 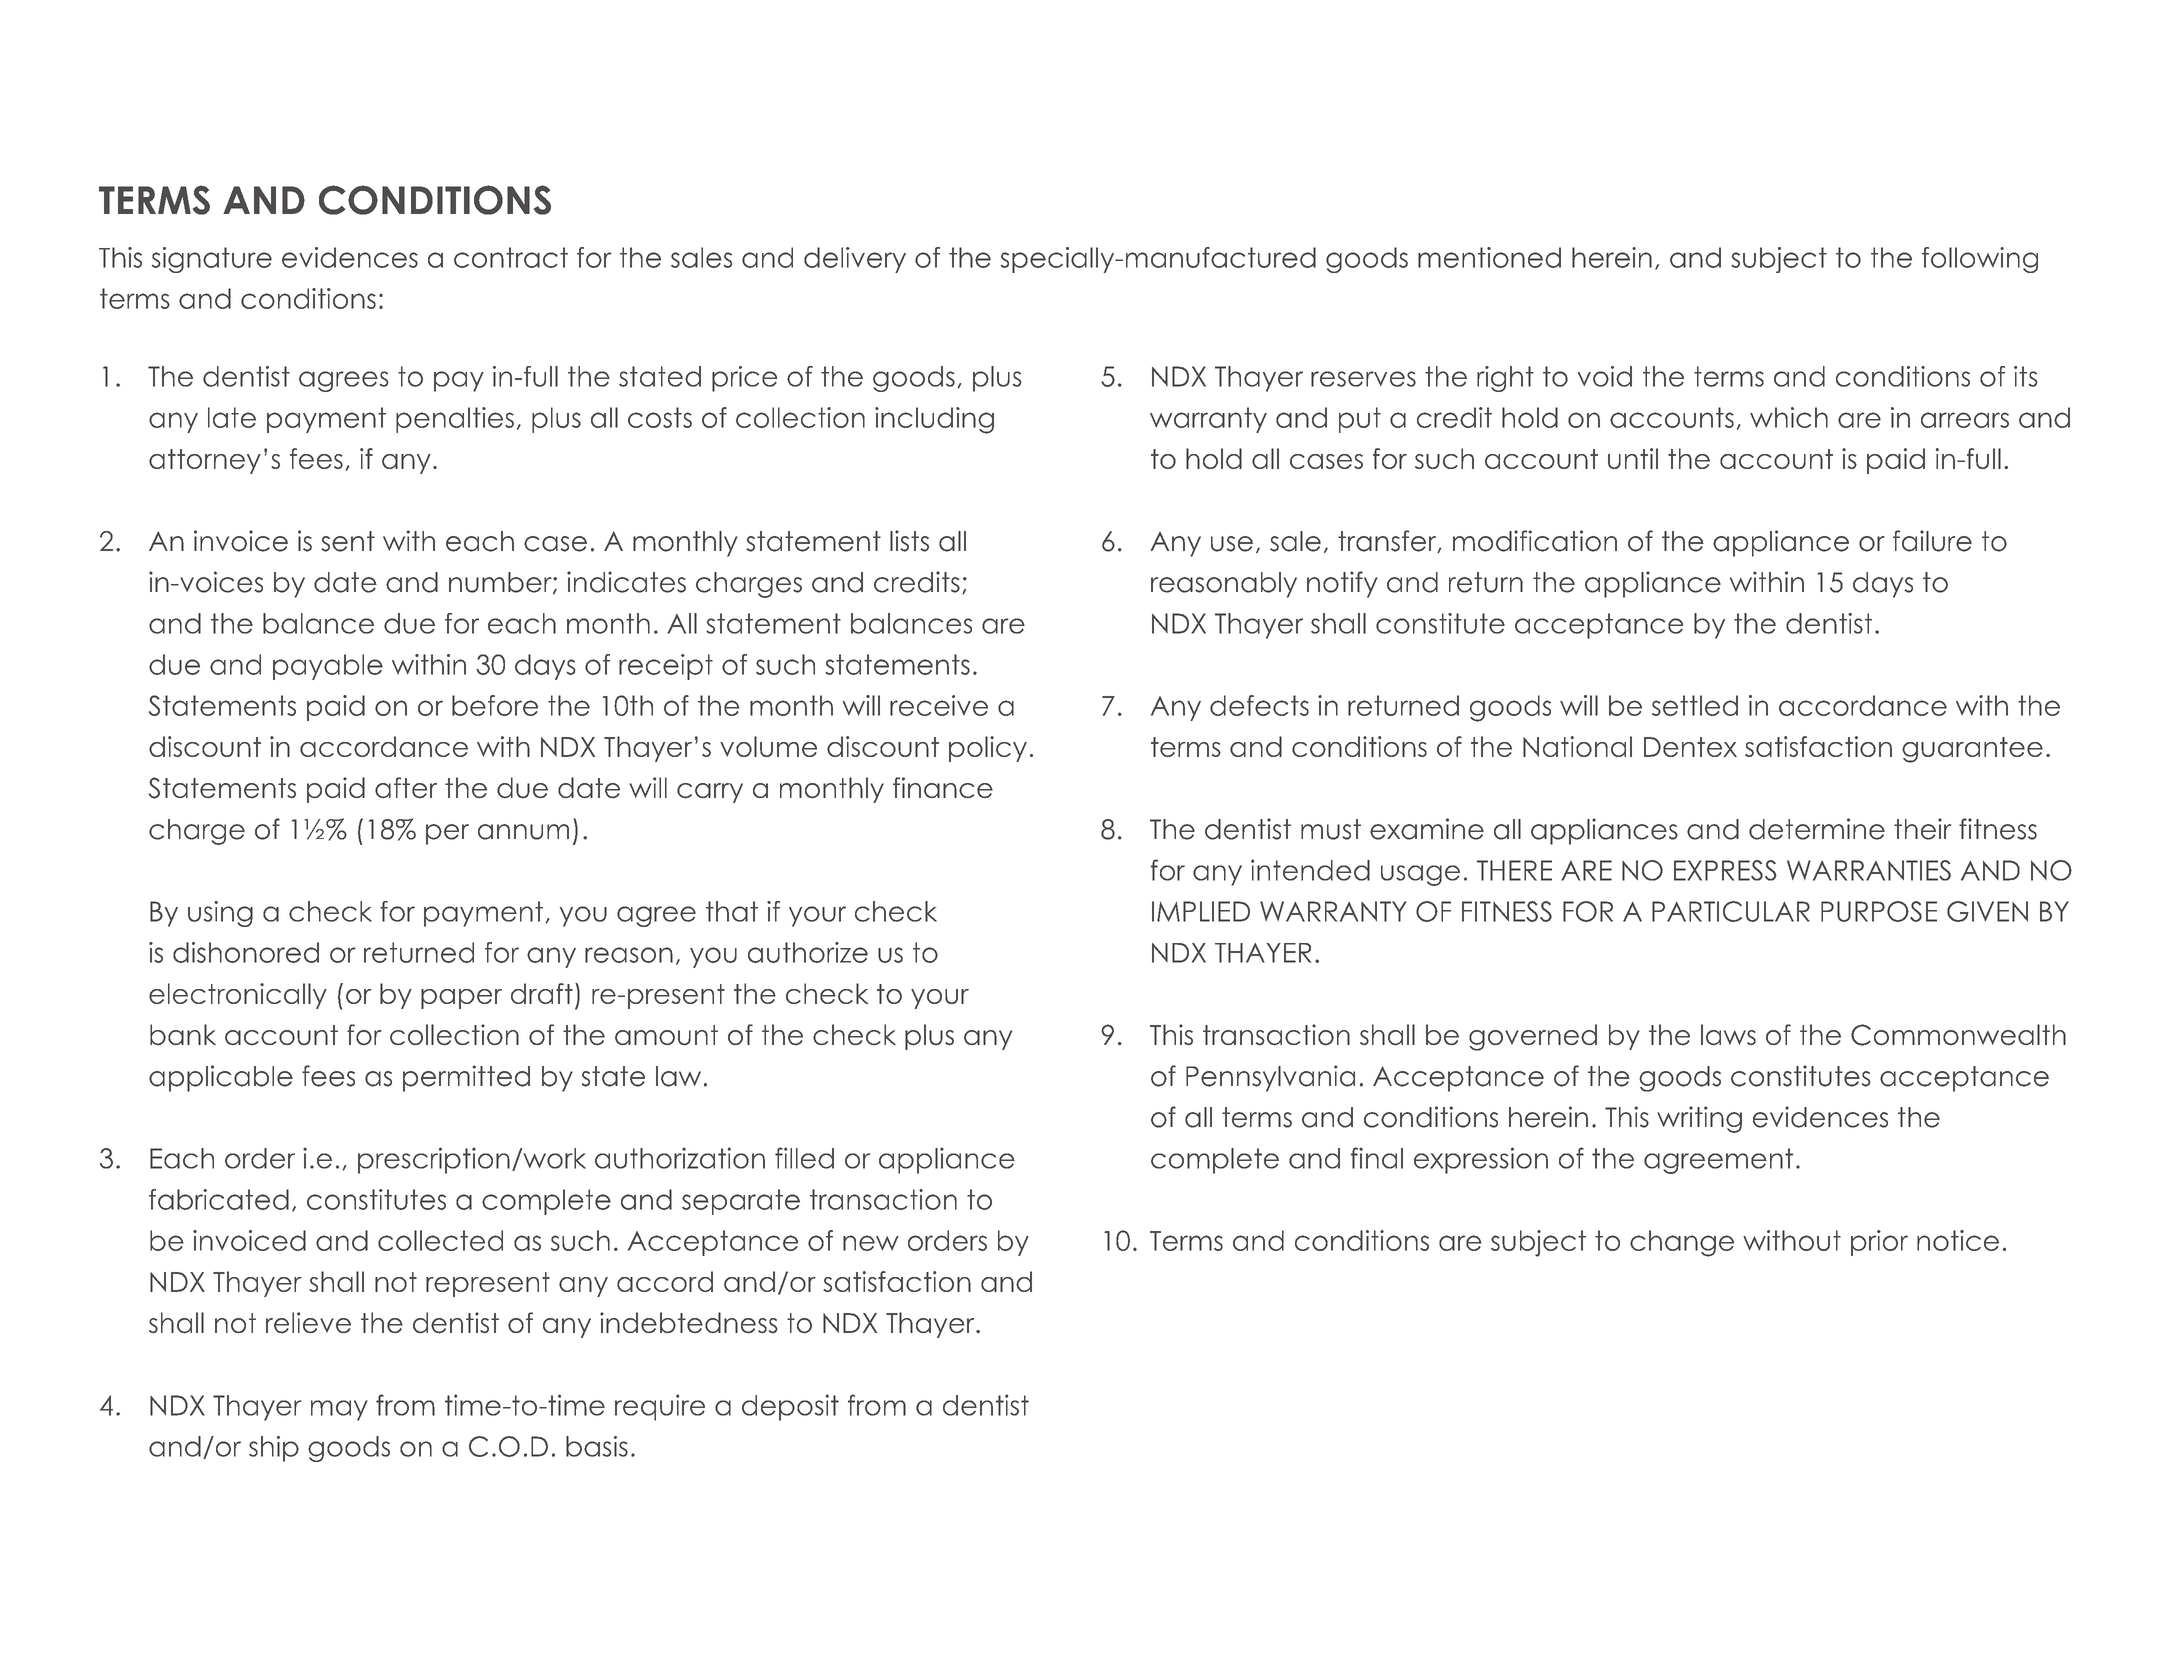 I want to click on contract, so click(x=511, y=257).
